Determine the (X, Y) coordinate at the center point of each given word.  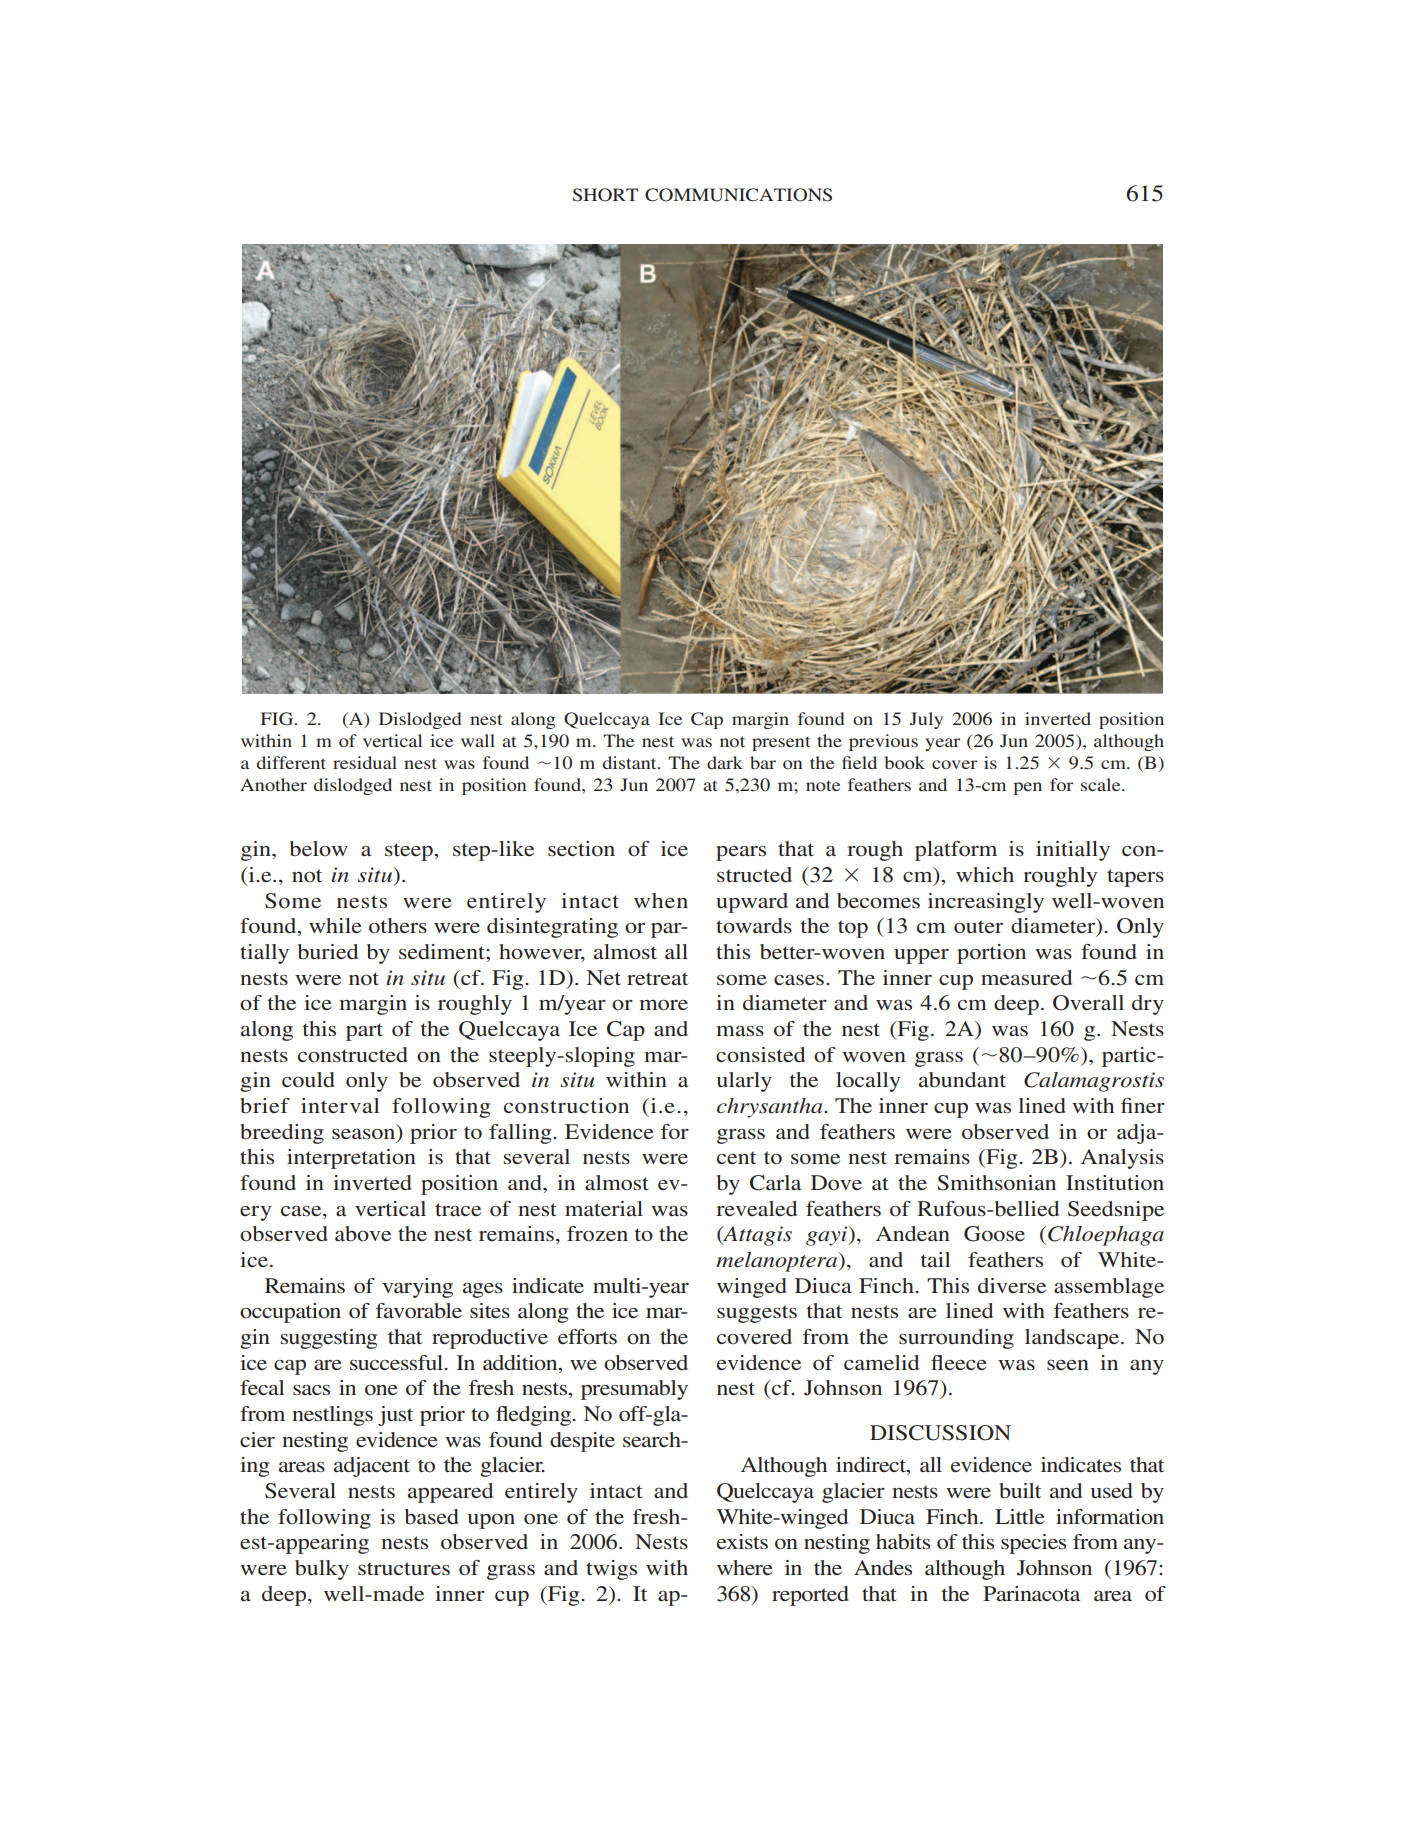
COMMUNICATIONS (738, 195)
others (398, 926)
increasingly (986, 903)
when (661, 900)
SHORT (605, 195)
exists (742, 1542)
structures (404, 1568)
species (1033, 1544)
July (926, 720)
